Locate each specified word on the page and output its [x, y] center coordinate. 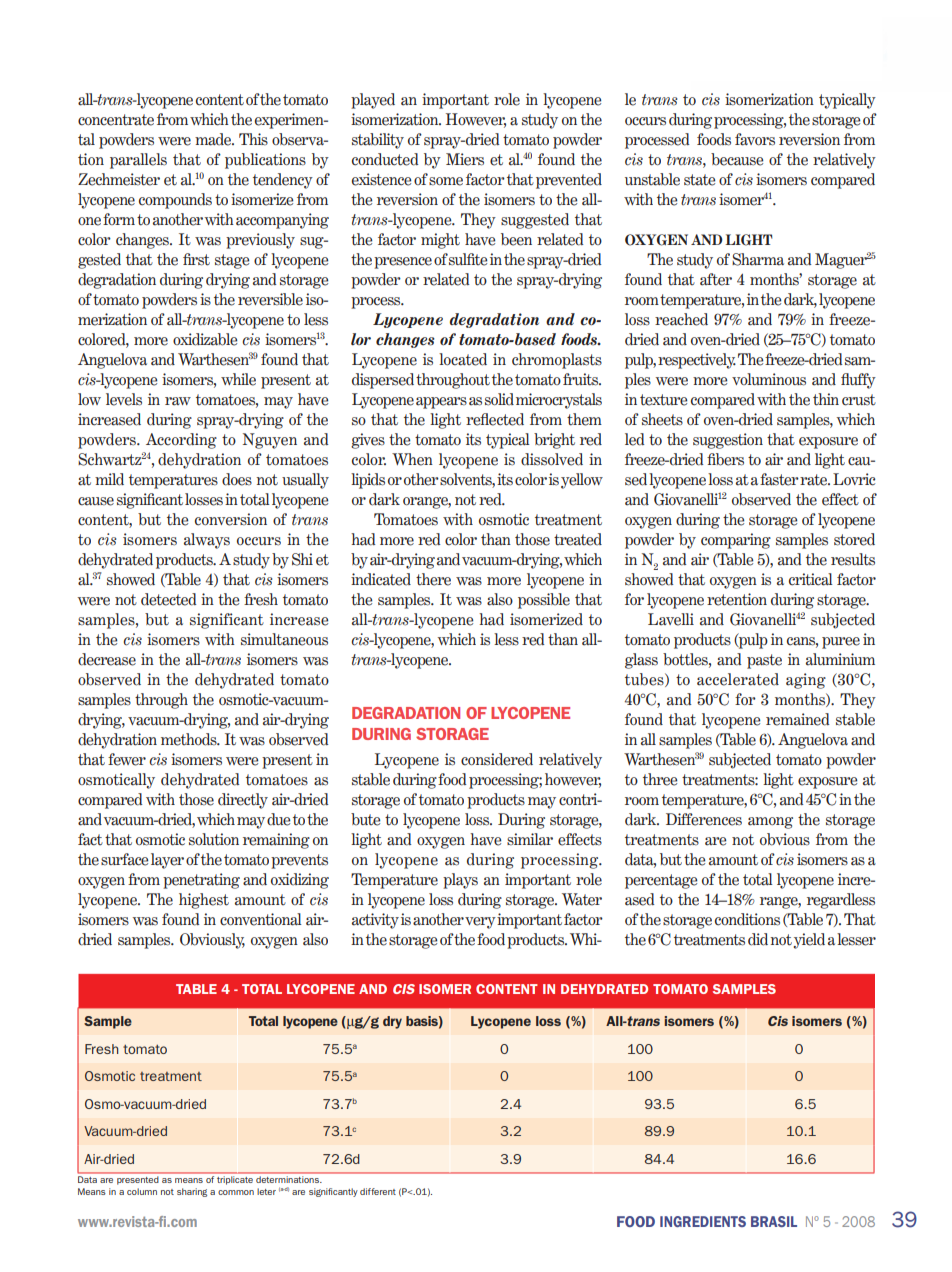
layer [167, 861]
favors [755, 139]
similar [530, 839]
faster [779, 479]
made [214, 139]
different [378, 1191]
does [237, 479]
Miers [465, 159]
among [770, 823]
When [412, 459]
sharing [192, 1192]
